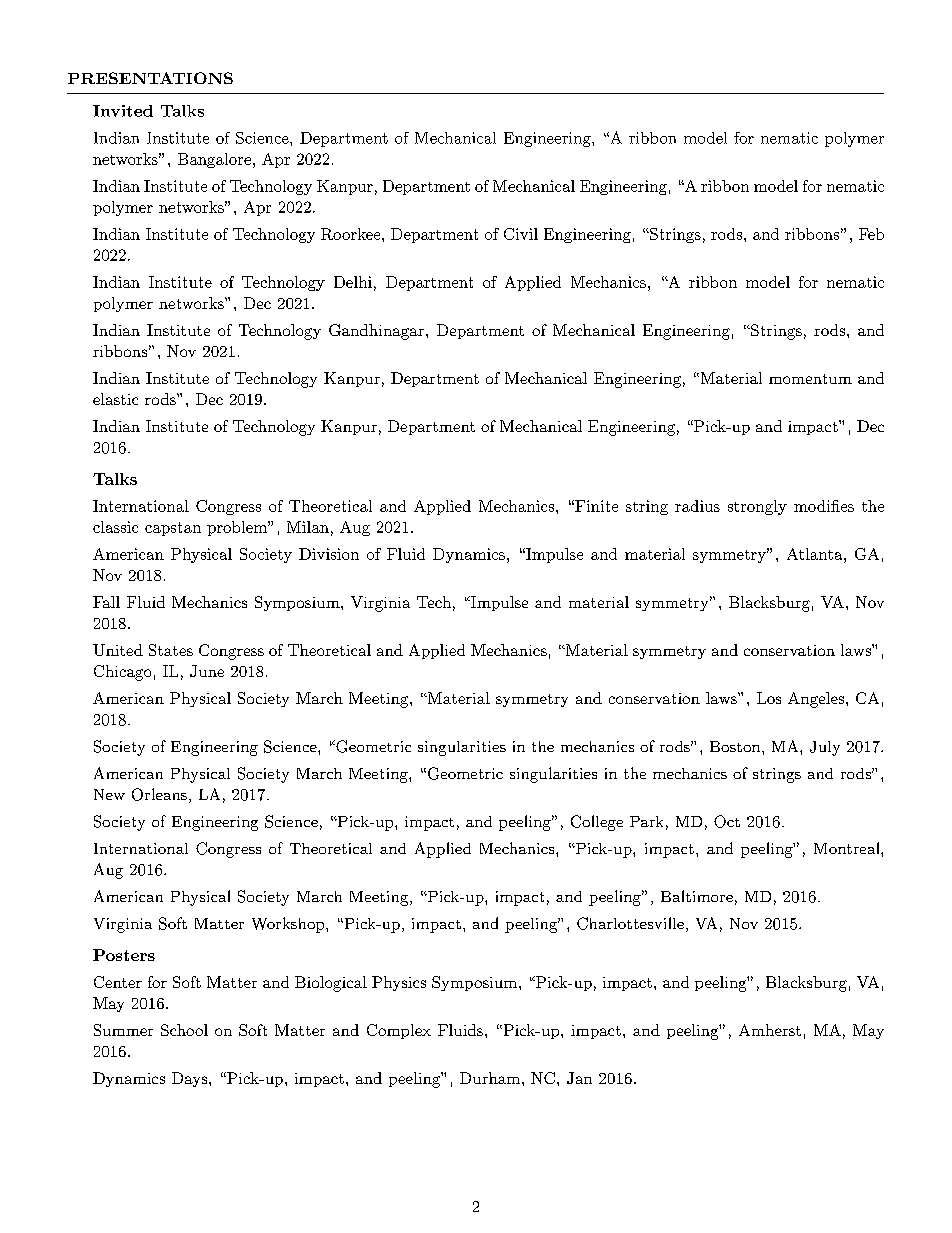  Describe the element at coordinates (814, 554) in the image. I see `Atlanta` at that location.
